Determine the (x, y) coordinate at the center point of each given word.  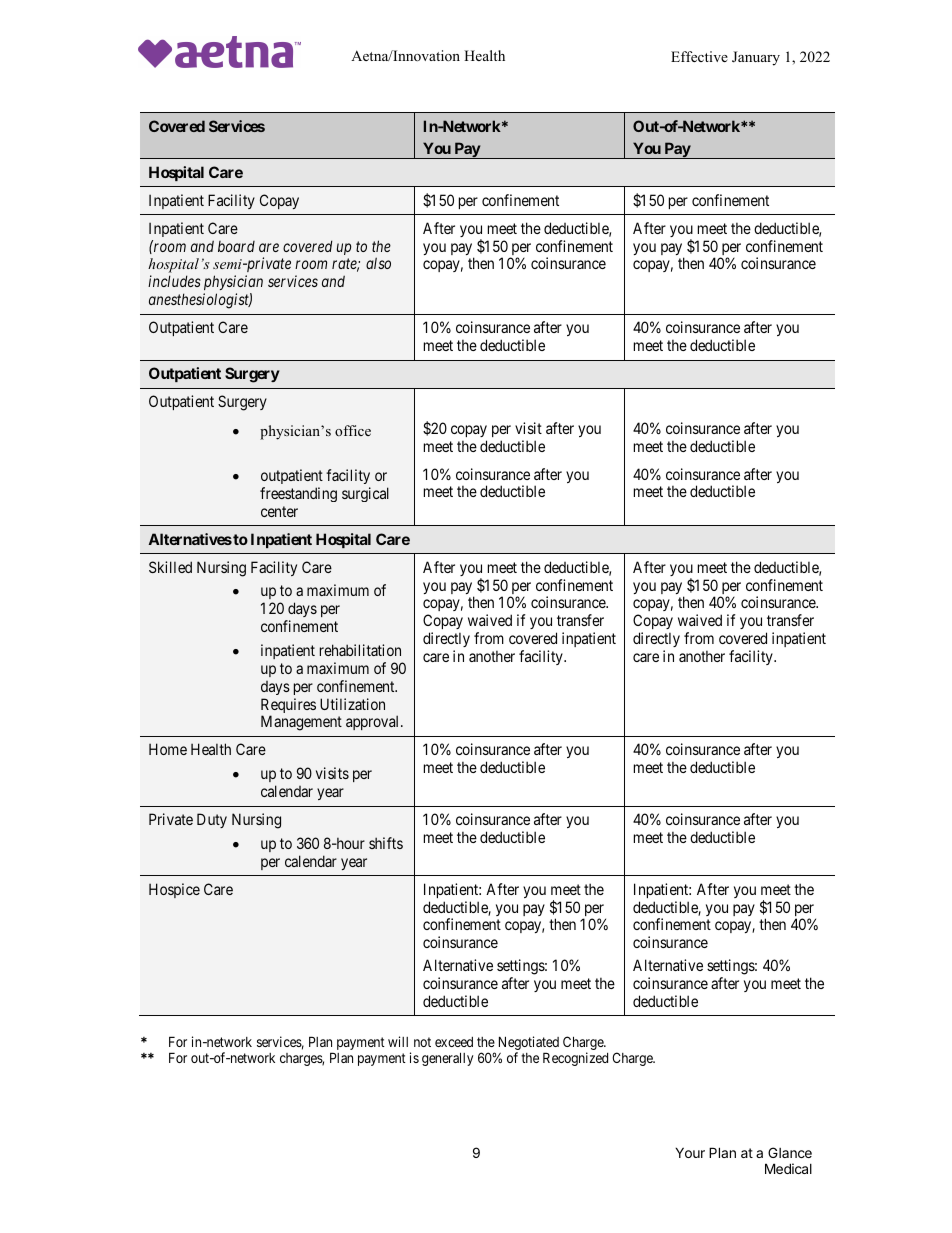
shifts (386, 843)
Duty (212, 820)
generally (447, 1059)
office (353, 430)
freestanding (298, 494)
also (378, 263)
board (236, 246)
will (398, 1041)
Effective (699, 56)
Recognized (575, 1059)
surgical (365, 494)
